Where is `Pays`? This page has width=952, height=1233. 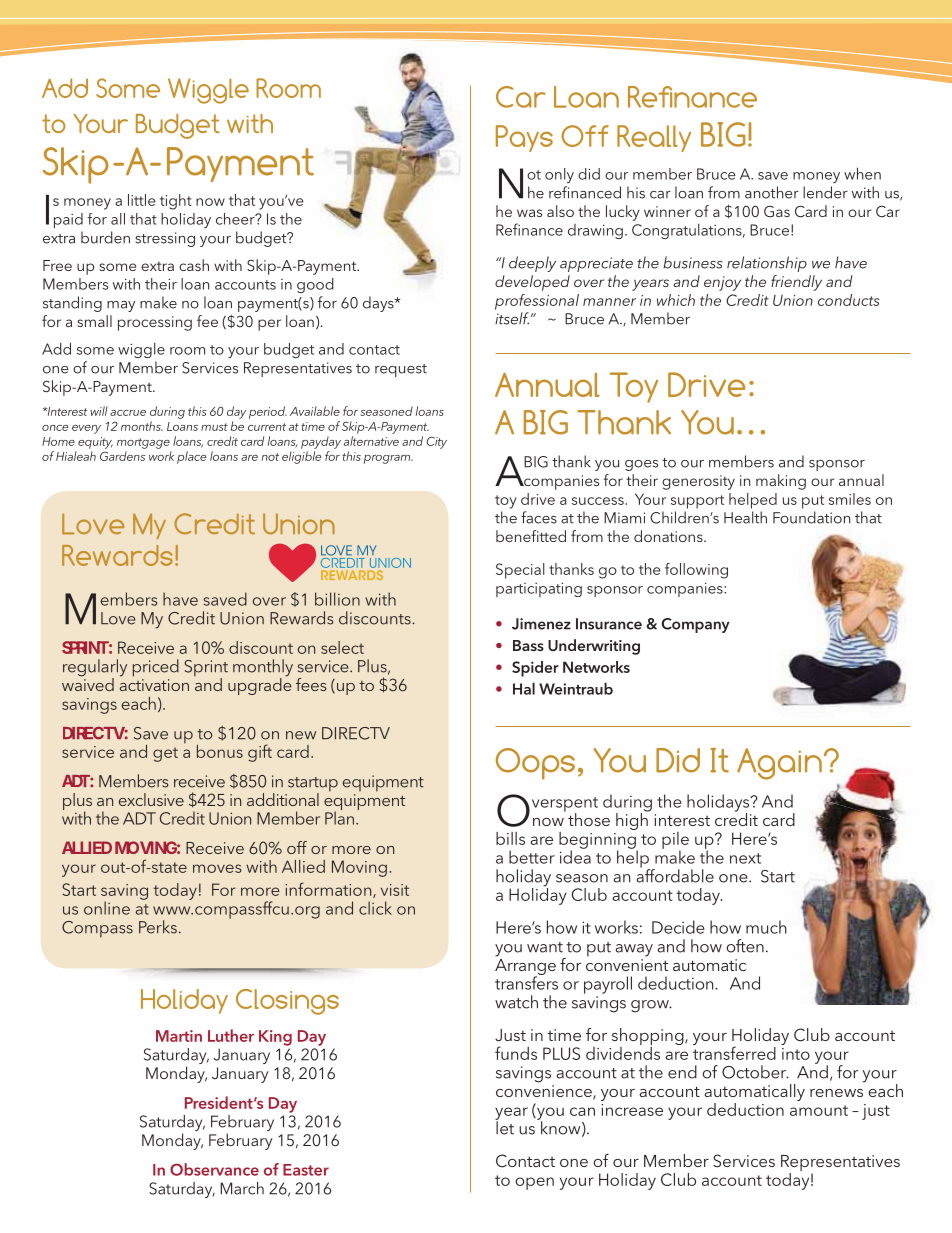 Pays is located at coordinates (524, 138).
